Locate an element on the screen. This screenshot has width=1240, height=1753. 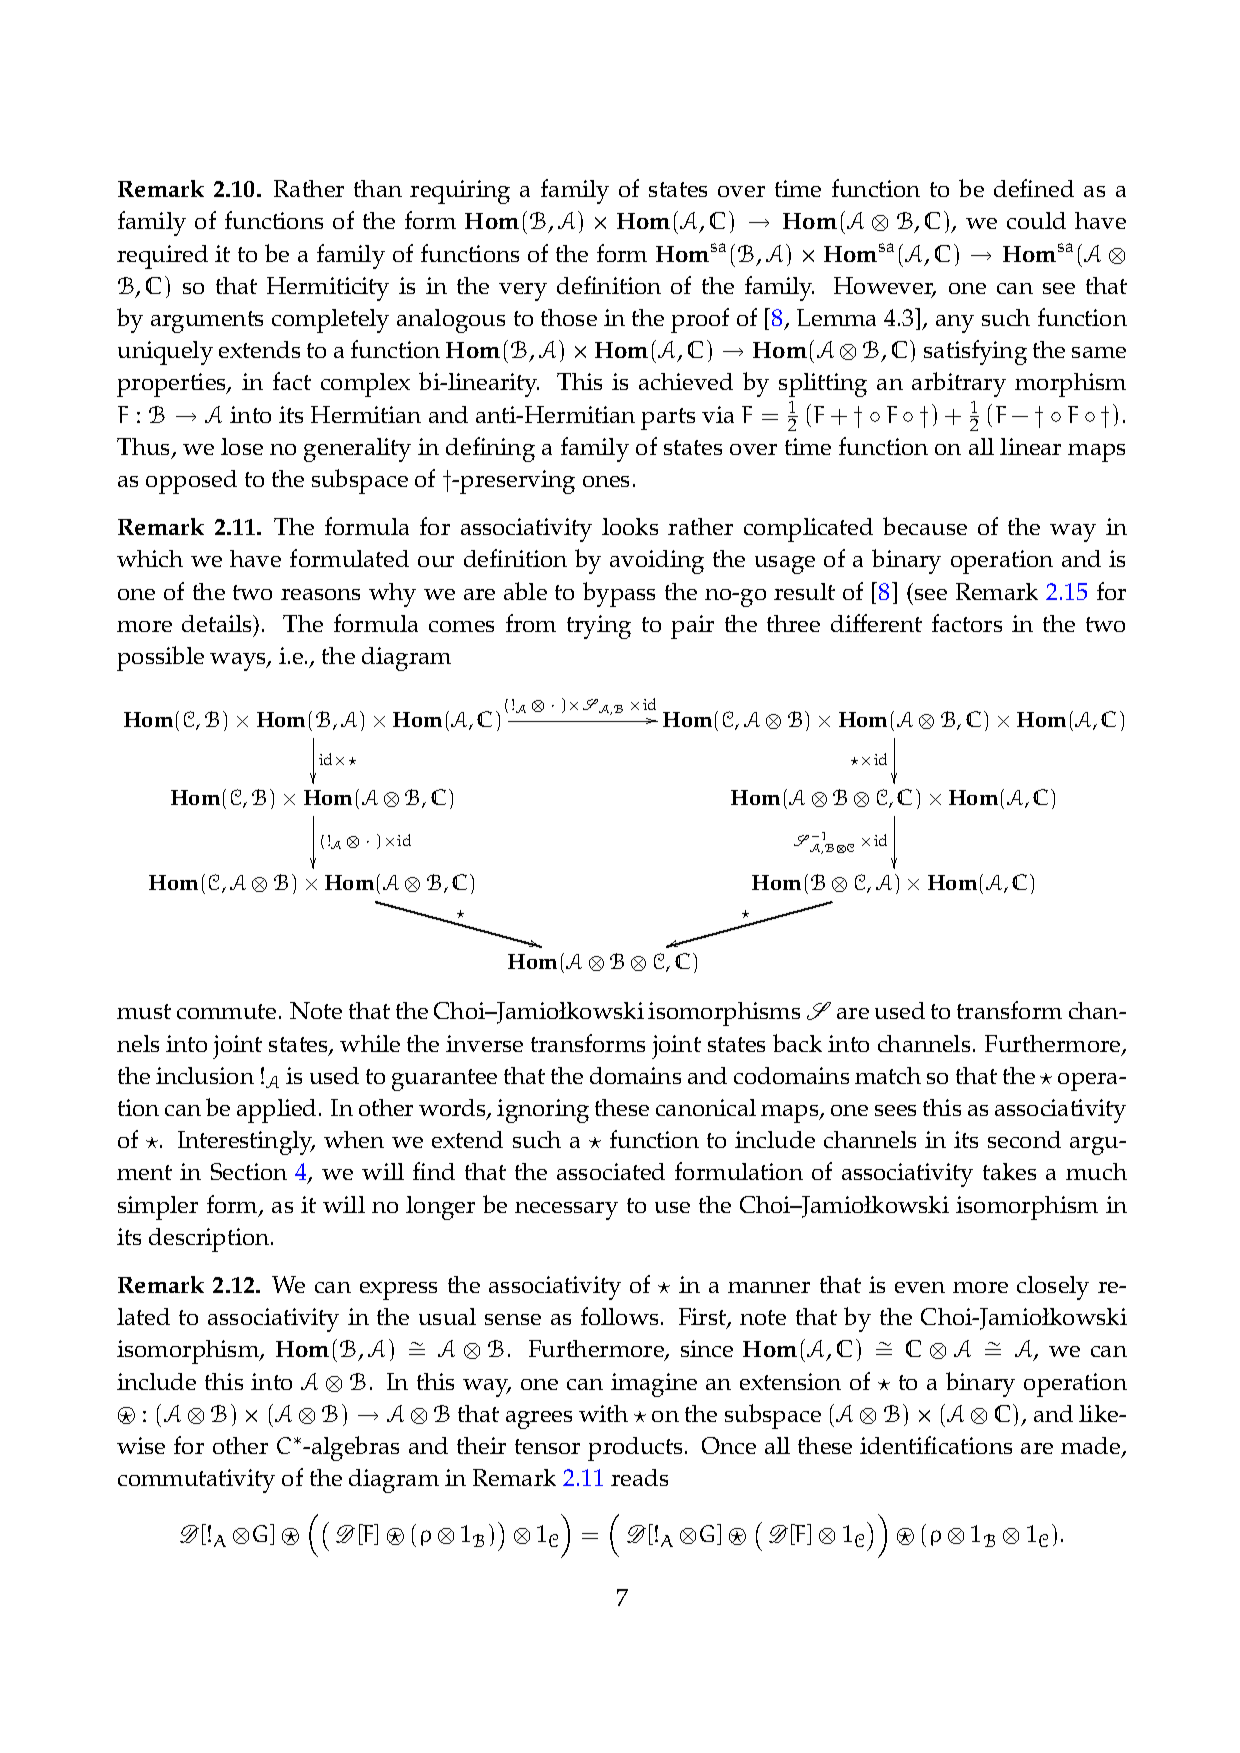
products is located at coordinates (637, 1449).
